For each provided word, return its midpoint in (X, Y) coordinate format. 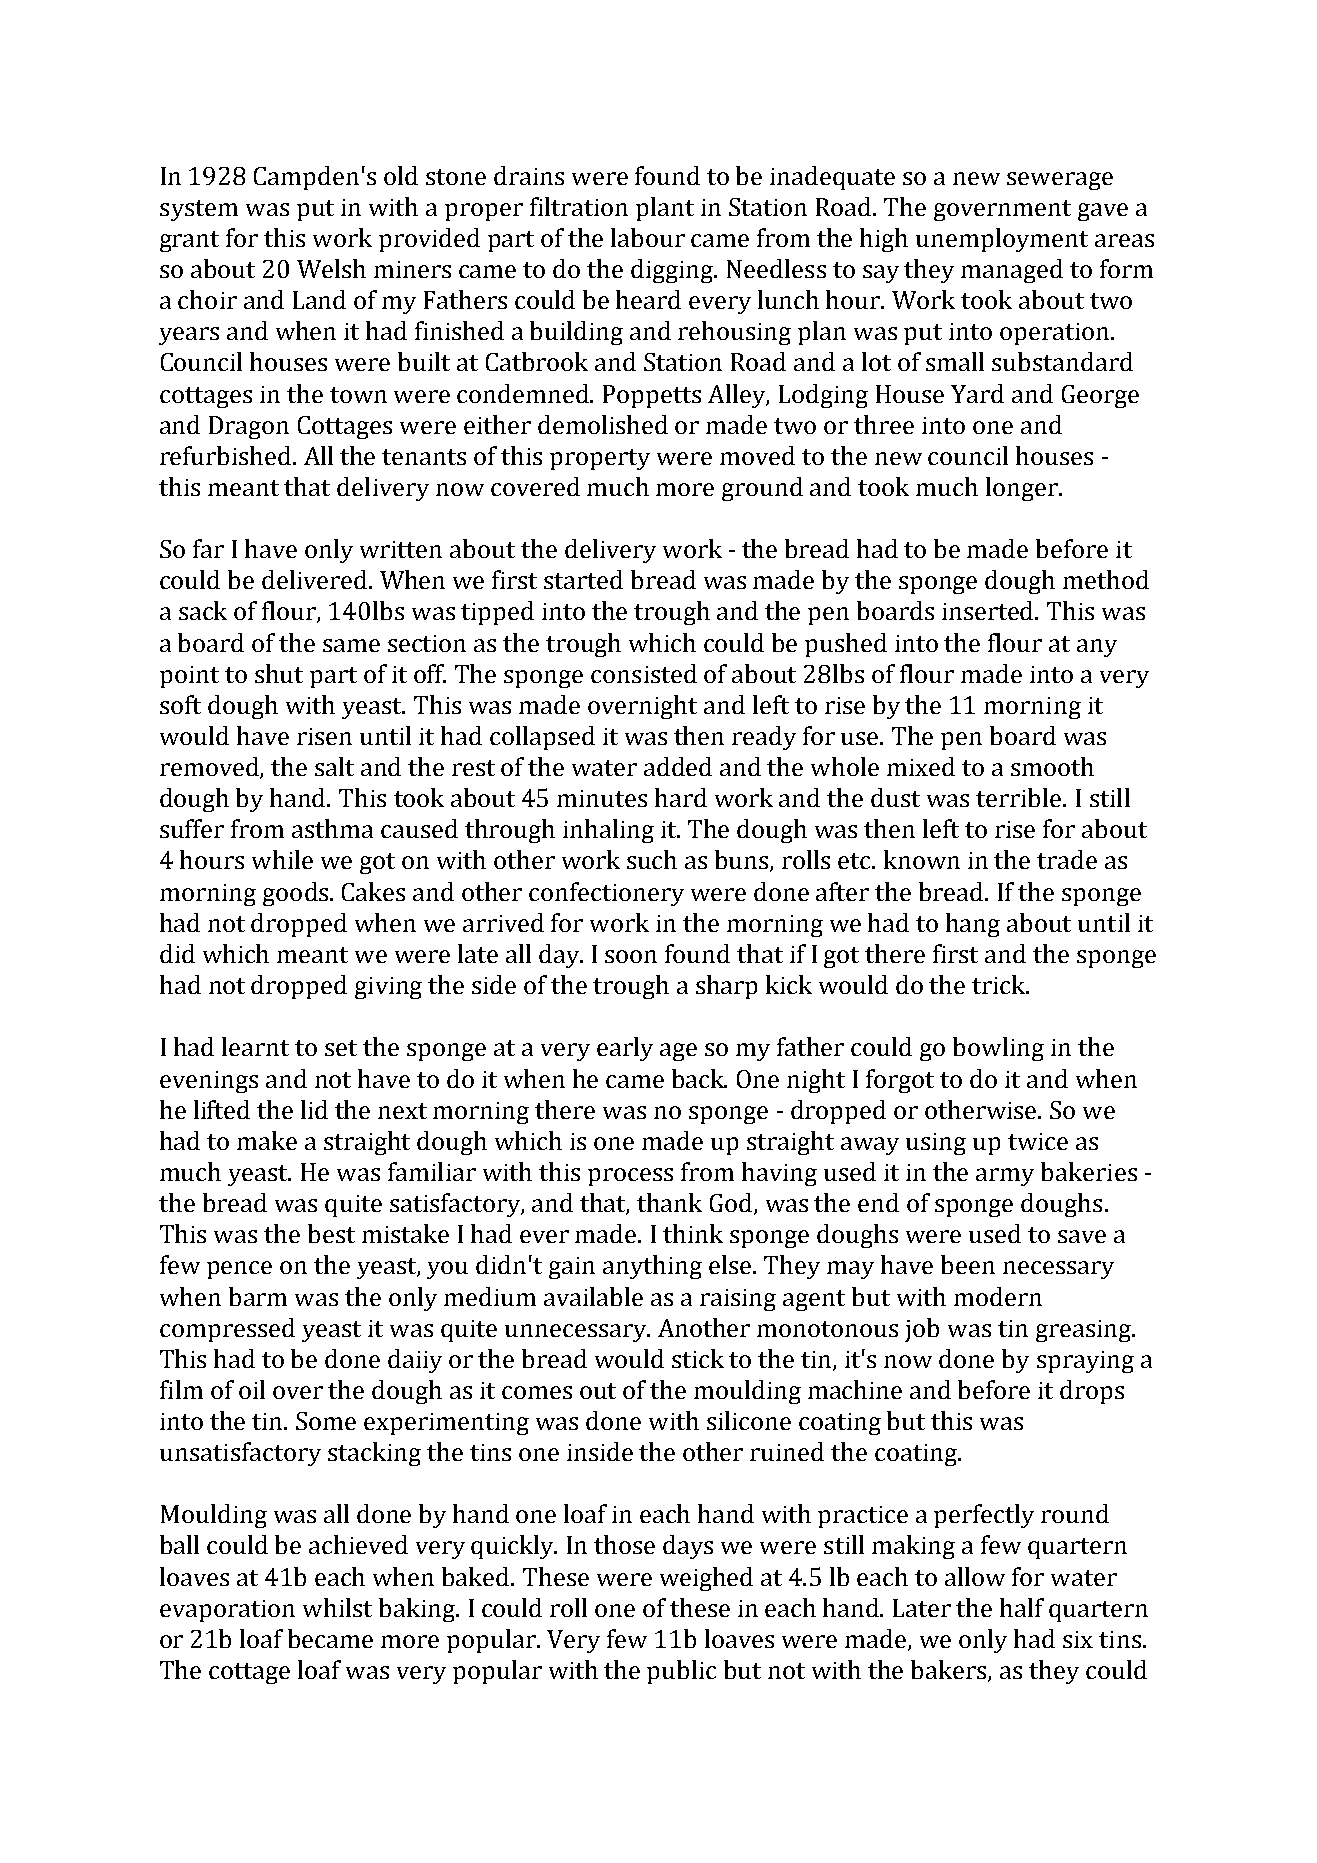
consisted (644, 673)
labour (648, 237)
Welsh (331, 268)
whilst (337, 1607)
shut (279, 673)
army (1005, 1177)
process (630, 1177)
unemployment (1002, 240)
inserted (989, 610)
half (1022, 1607)
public (681, 1672)
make (267, 1140)
